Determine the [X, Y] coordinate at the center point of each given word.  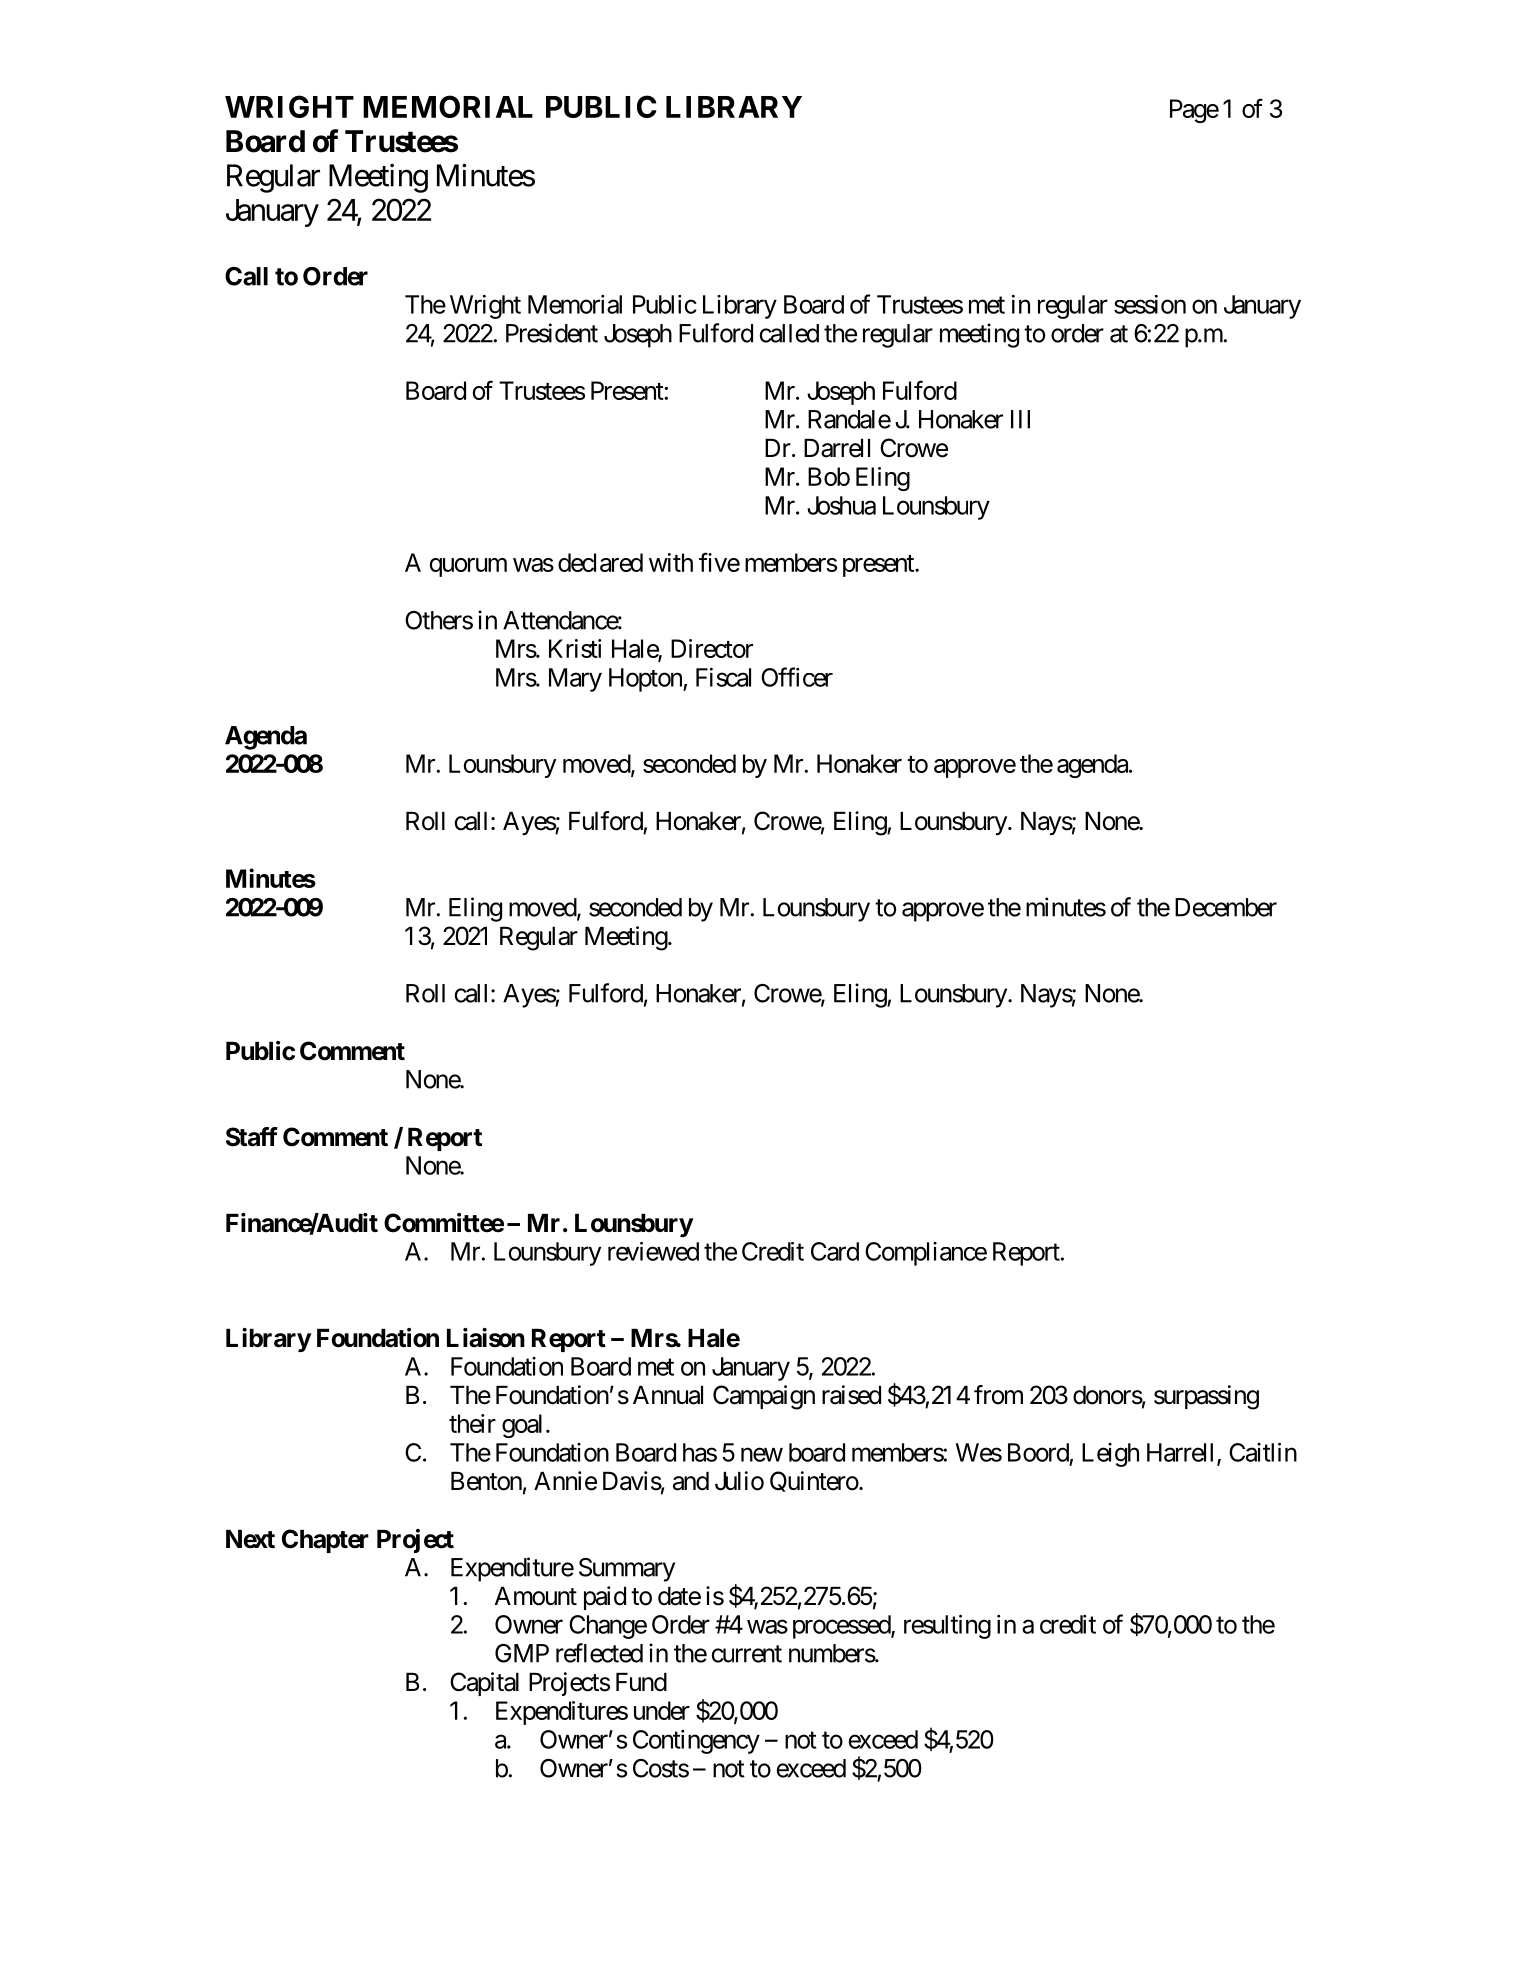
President [552, 333]
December [1226, 907]
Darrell [837, 448]
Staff [252, 1137]
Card [835, 1251]
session [1150, 304]
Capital [484, 1684]
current [746, 1654]
